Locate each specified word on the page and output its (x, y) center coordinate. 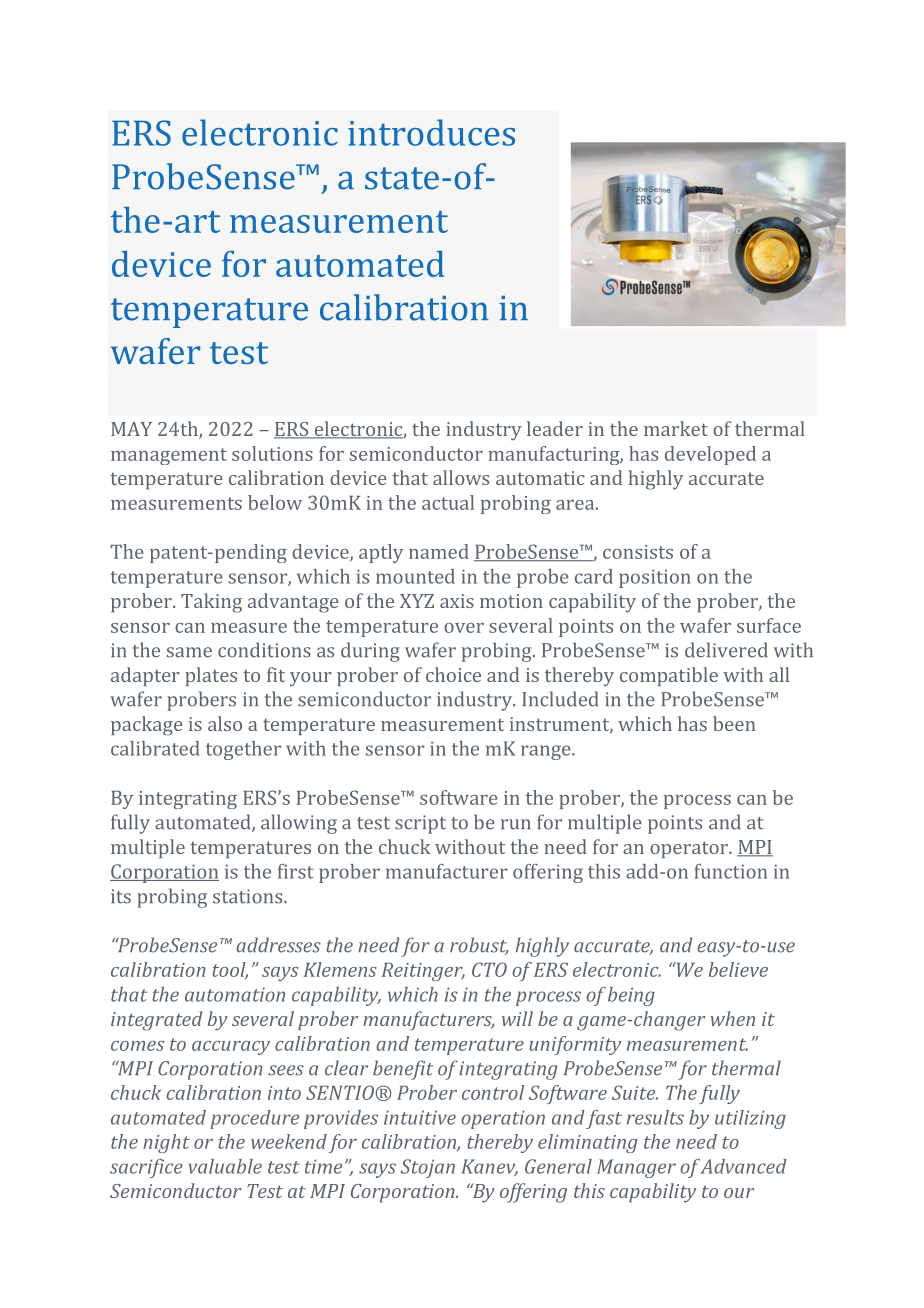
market (676, 428)
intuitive (420, 1117)
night (166, 1143)
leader (555, 428)
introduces (431, 132)
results (655, 1117)
